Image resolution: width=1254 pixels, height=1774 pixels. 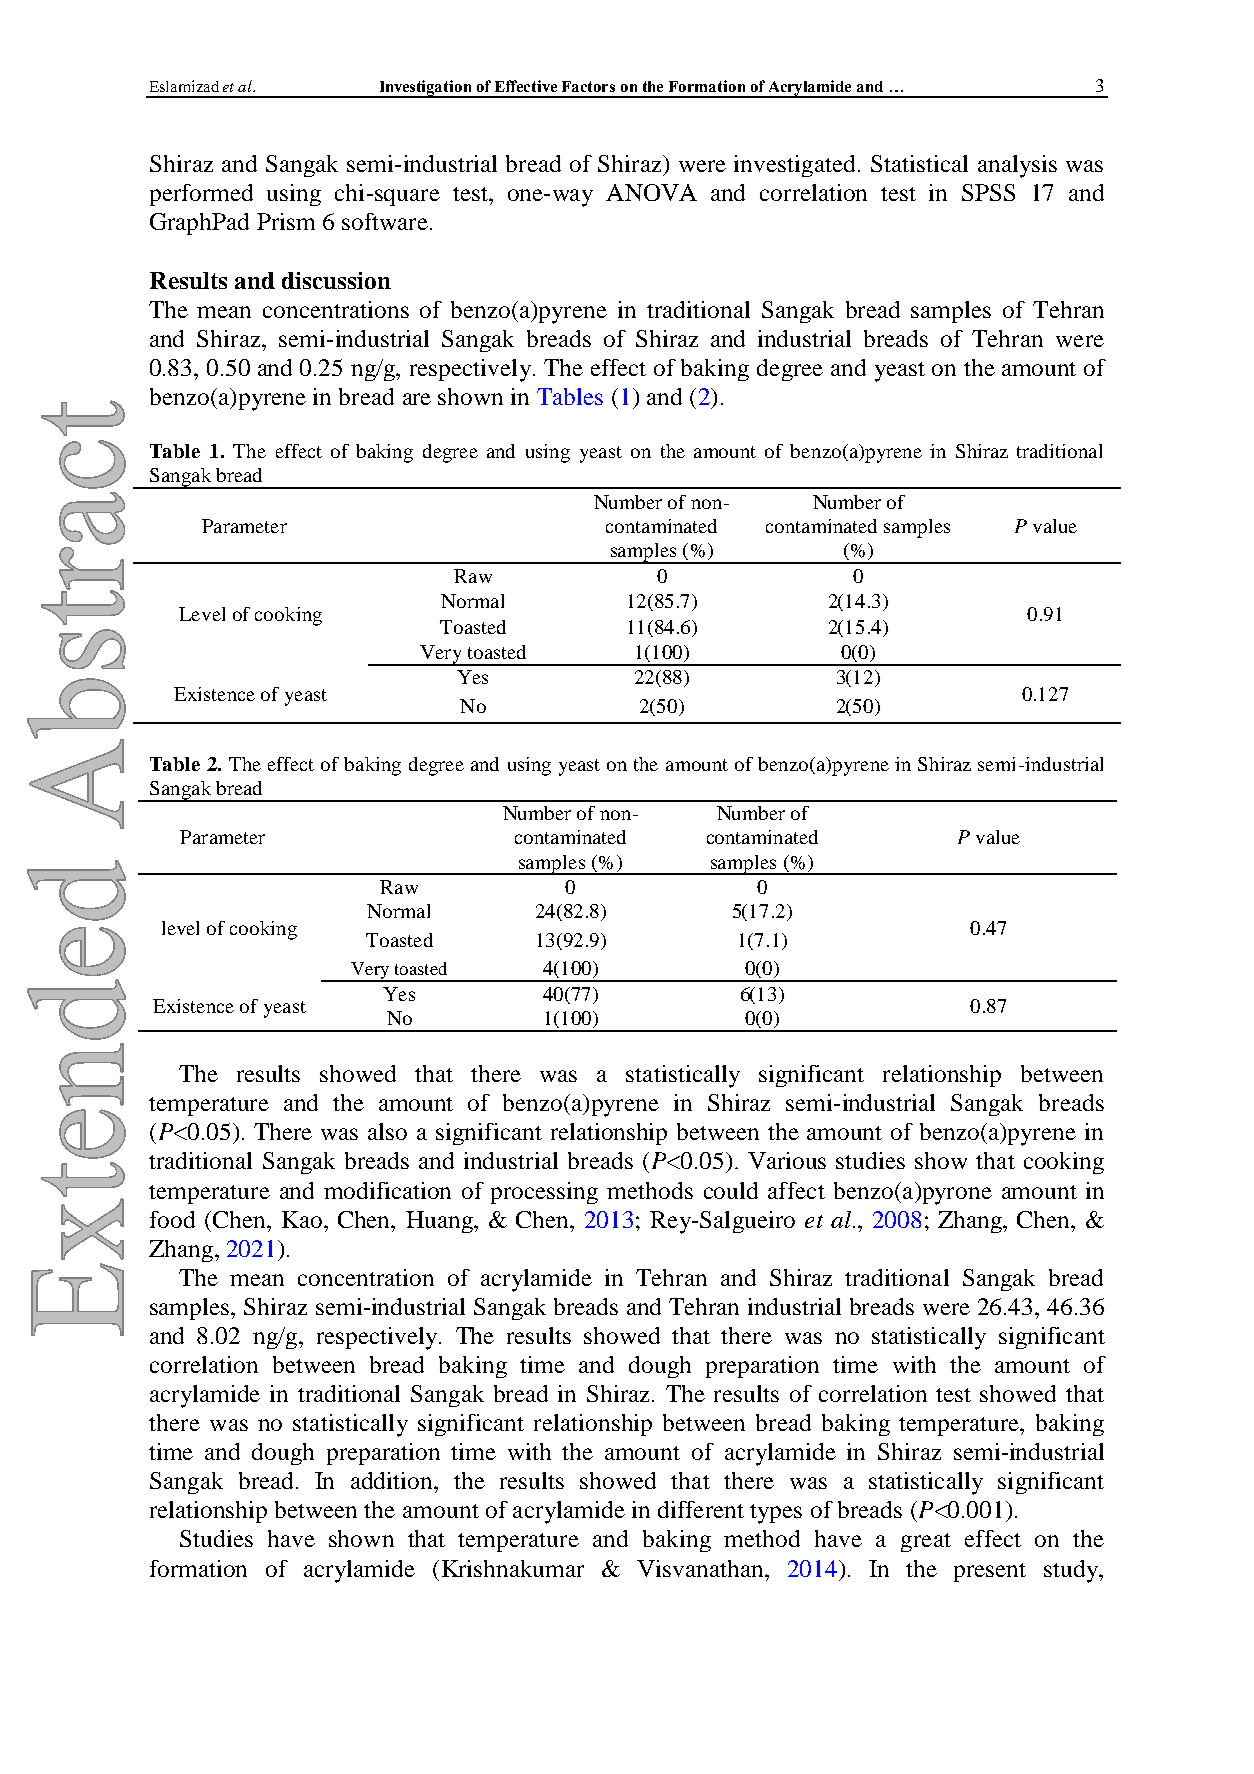 What do you see at coordinates (336, 280) in the page?
I see `discussion` at bounding box center [336, 280].
